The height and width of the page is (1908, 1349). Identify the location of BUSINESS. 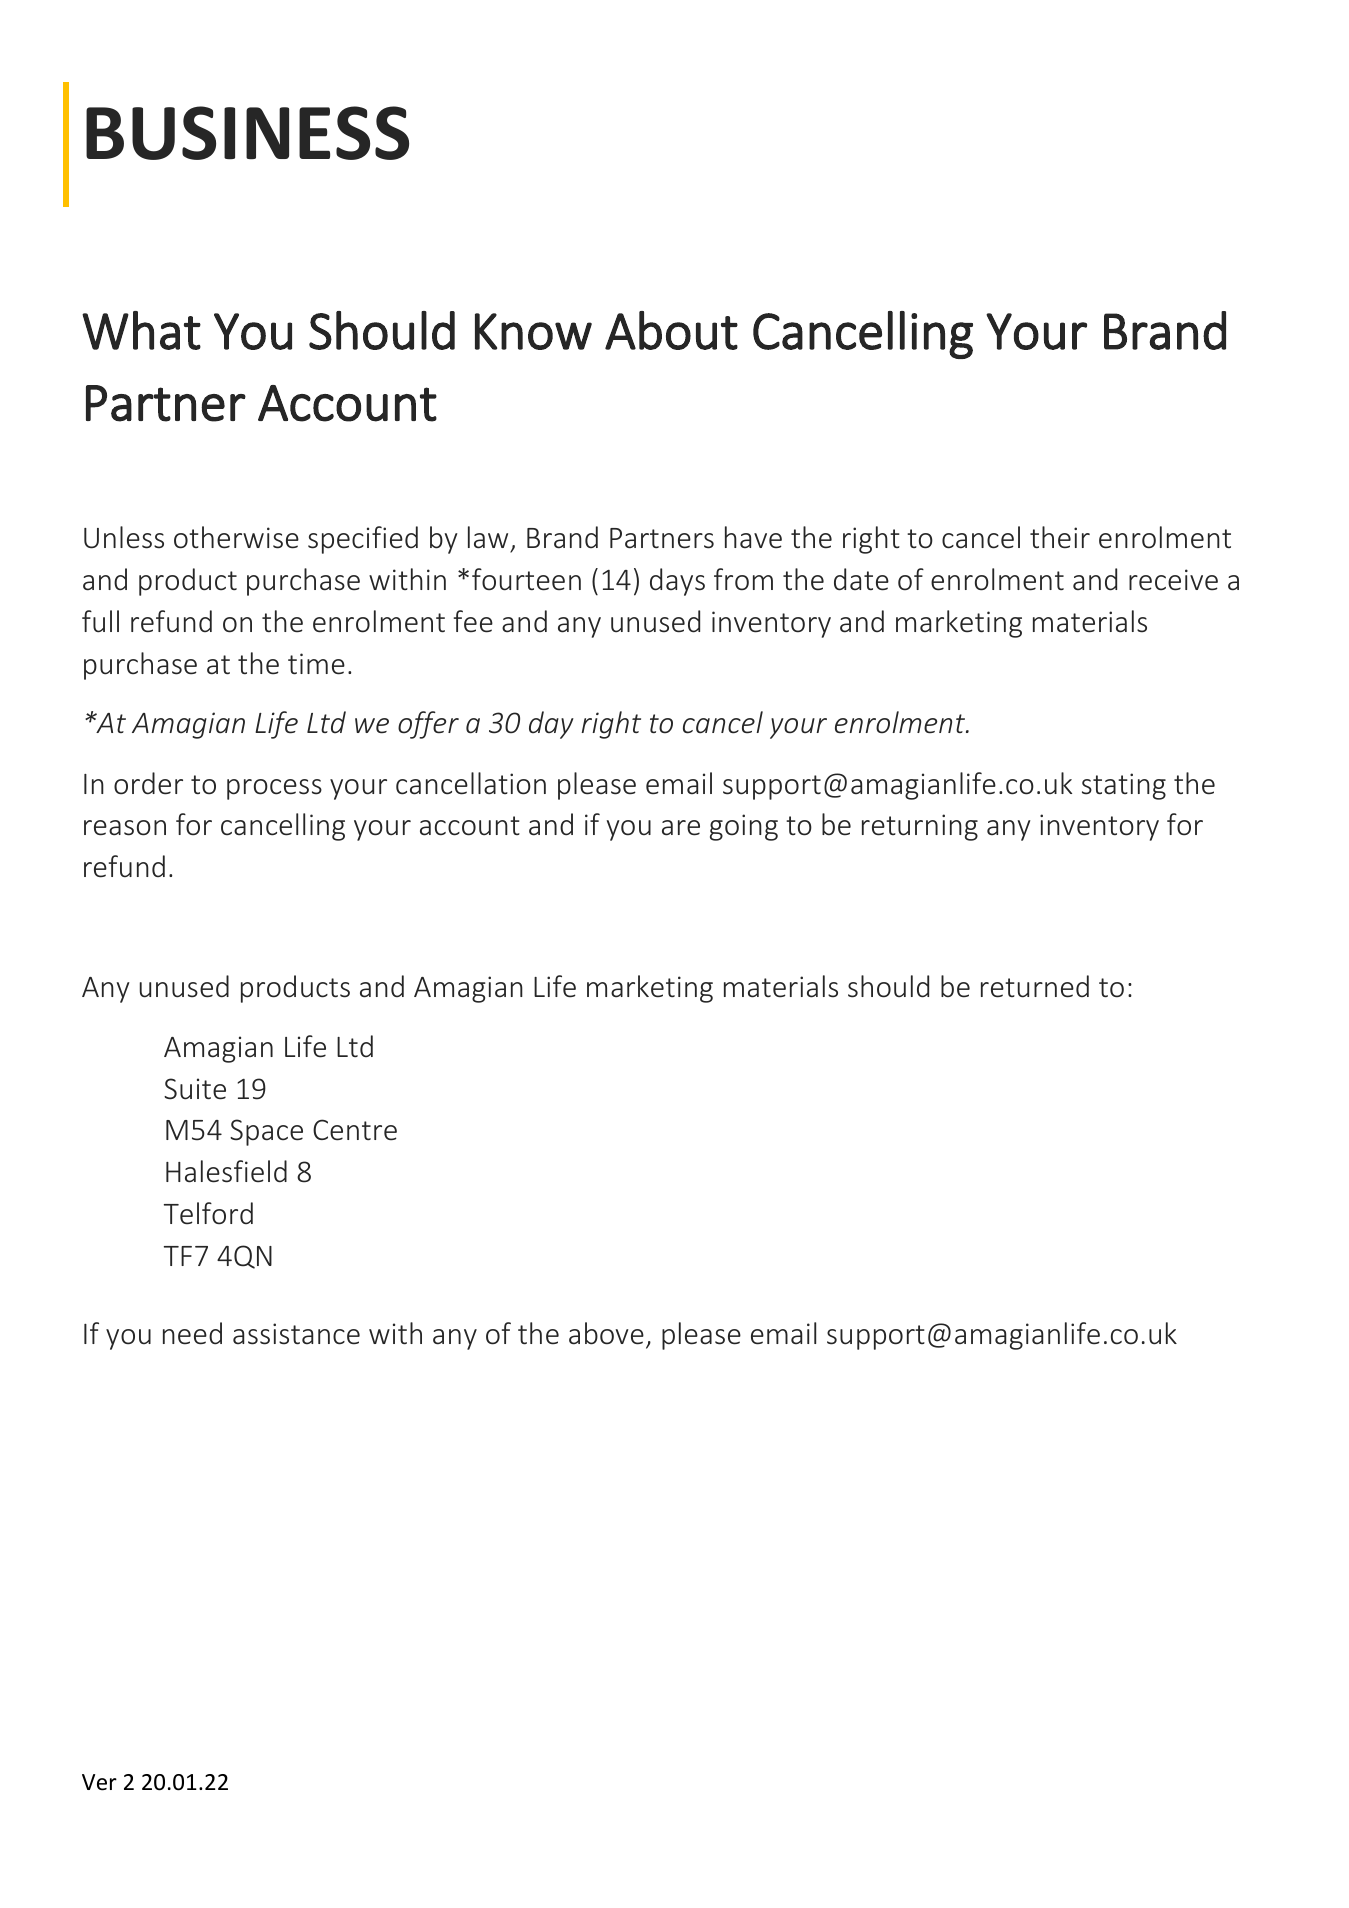
(247, 133).
